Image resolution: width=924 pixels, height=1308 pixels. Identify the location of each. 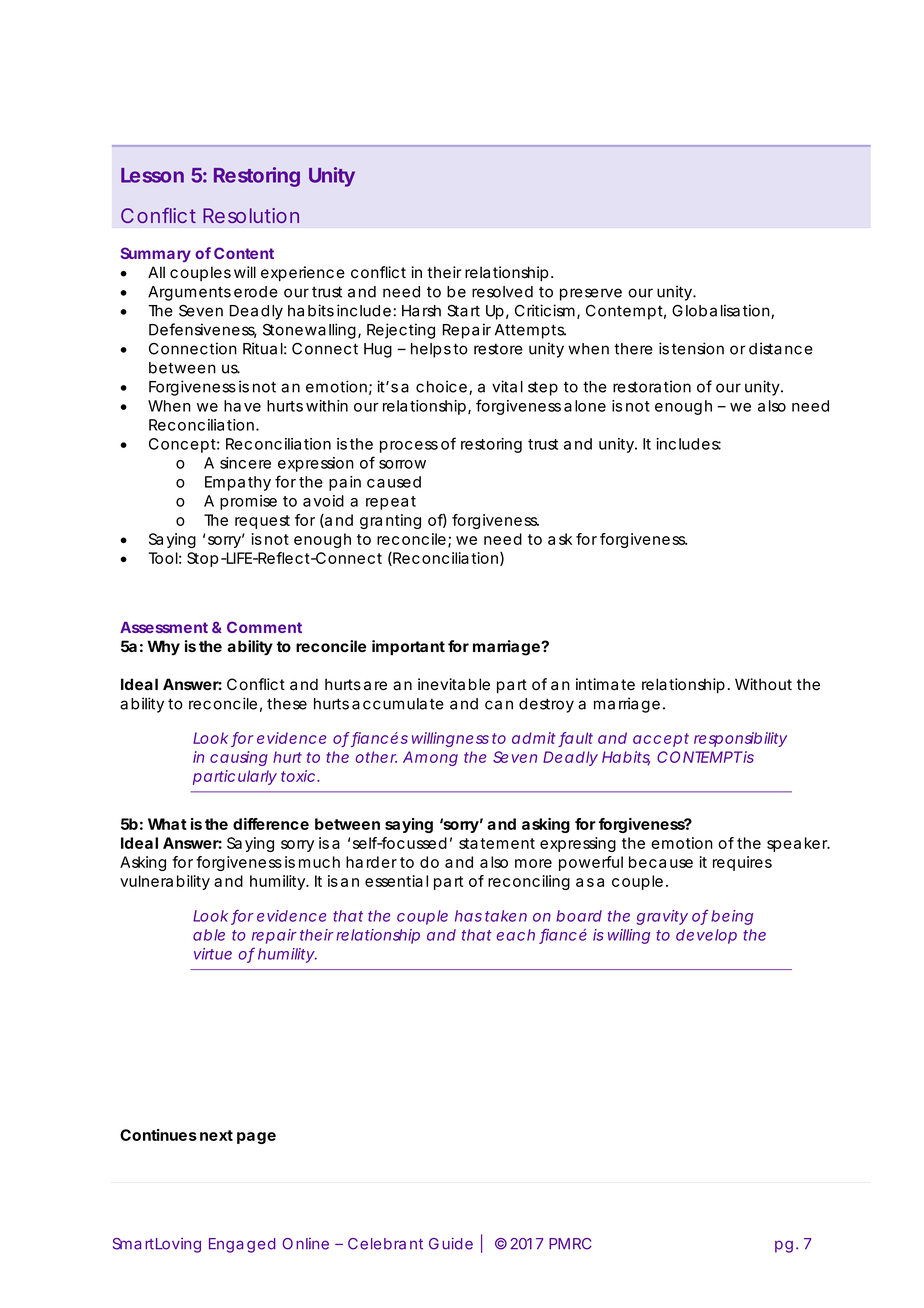
(515, 935).
